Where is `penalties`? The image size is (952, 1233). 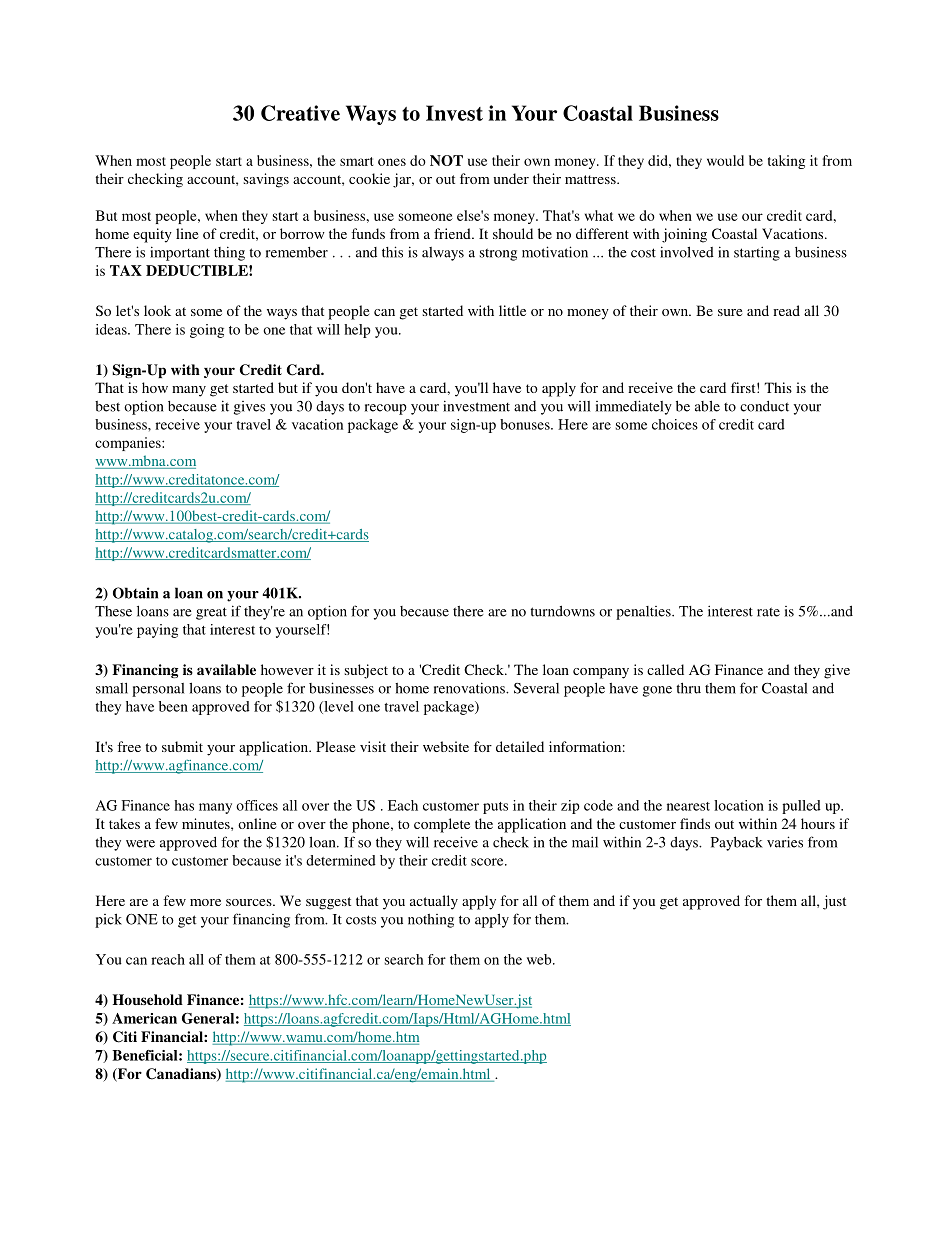
penalties is located at coordinates (644, 613).
